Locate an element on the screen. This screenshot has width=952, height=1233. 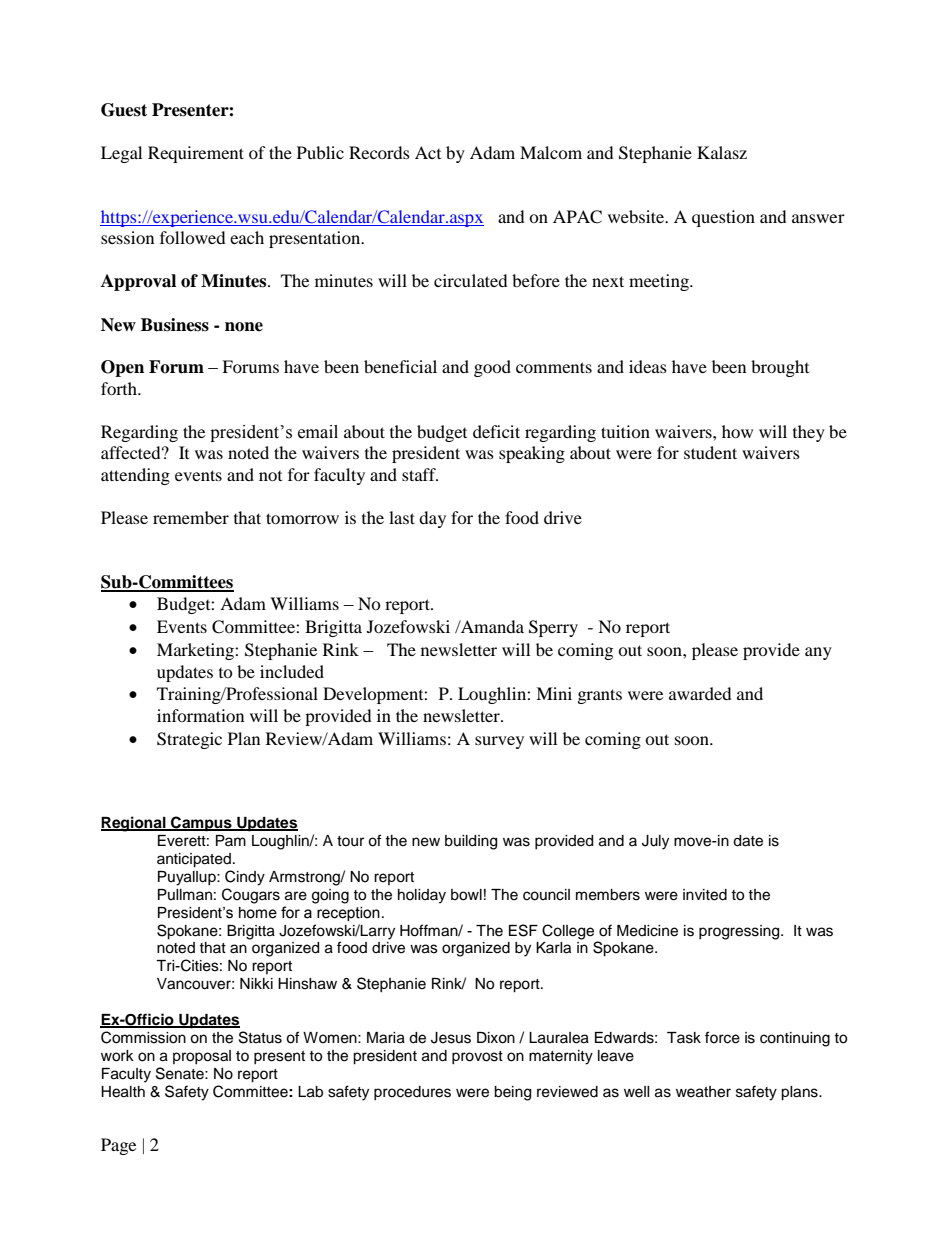
remember is located at coordinates (191, 517).
